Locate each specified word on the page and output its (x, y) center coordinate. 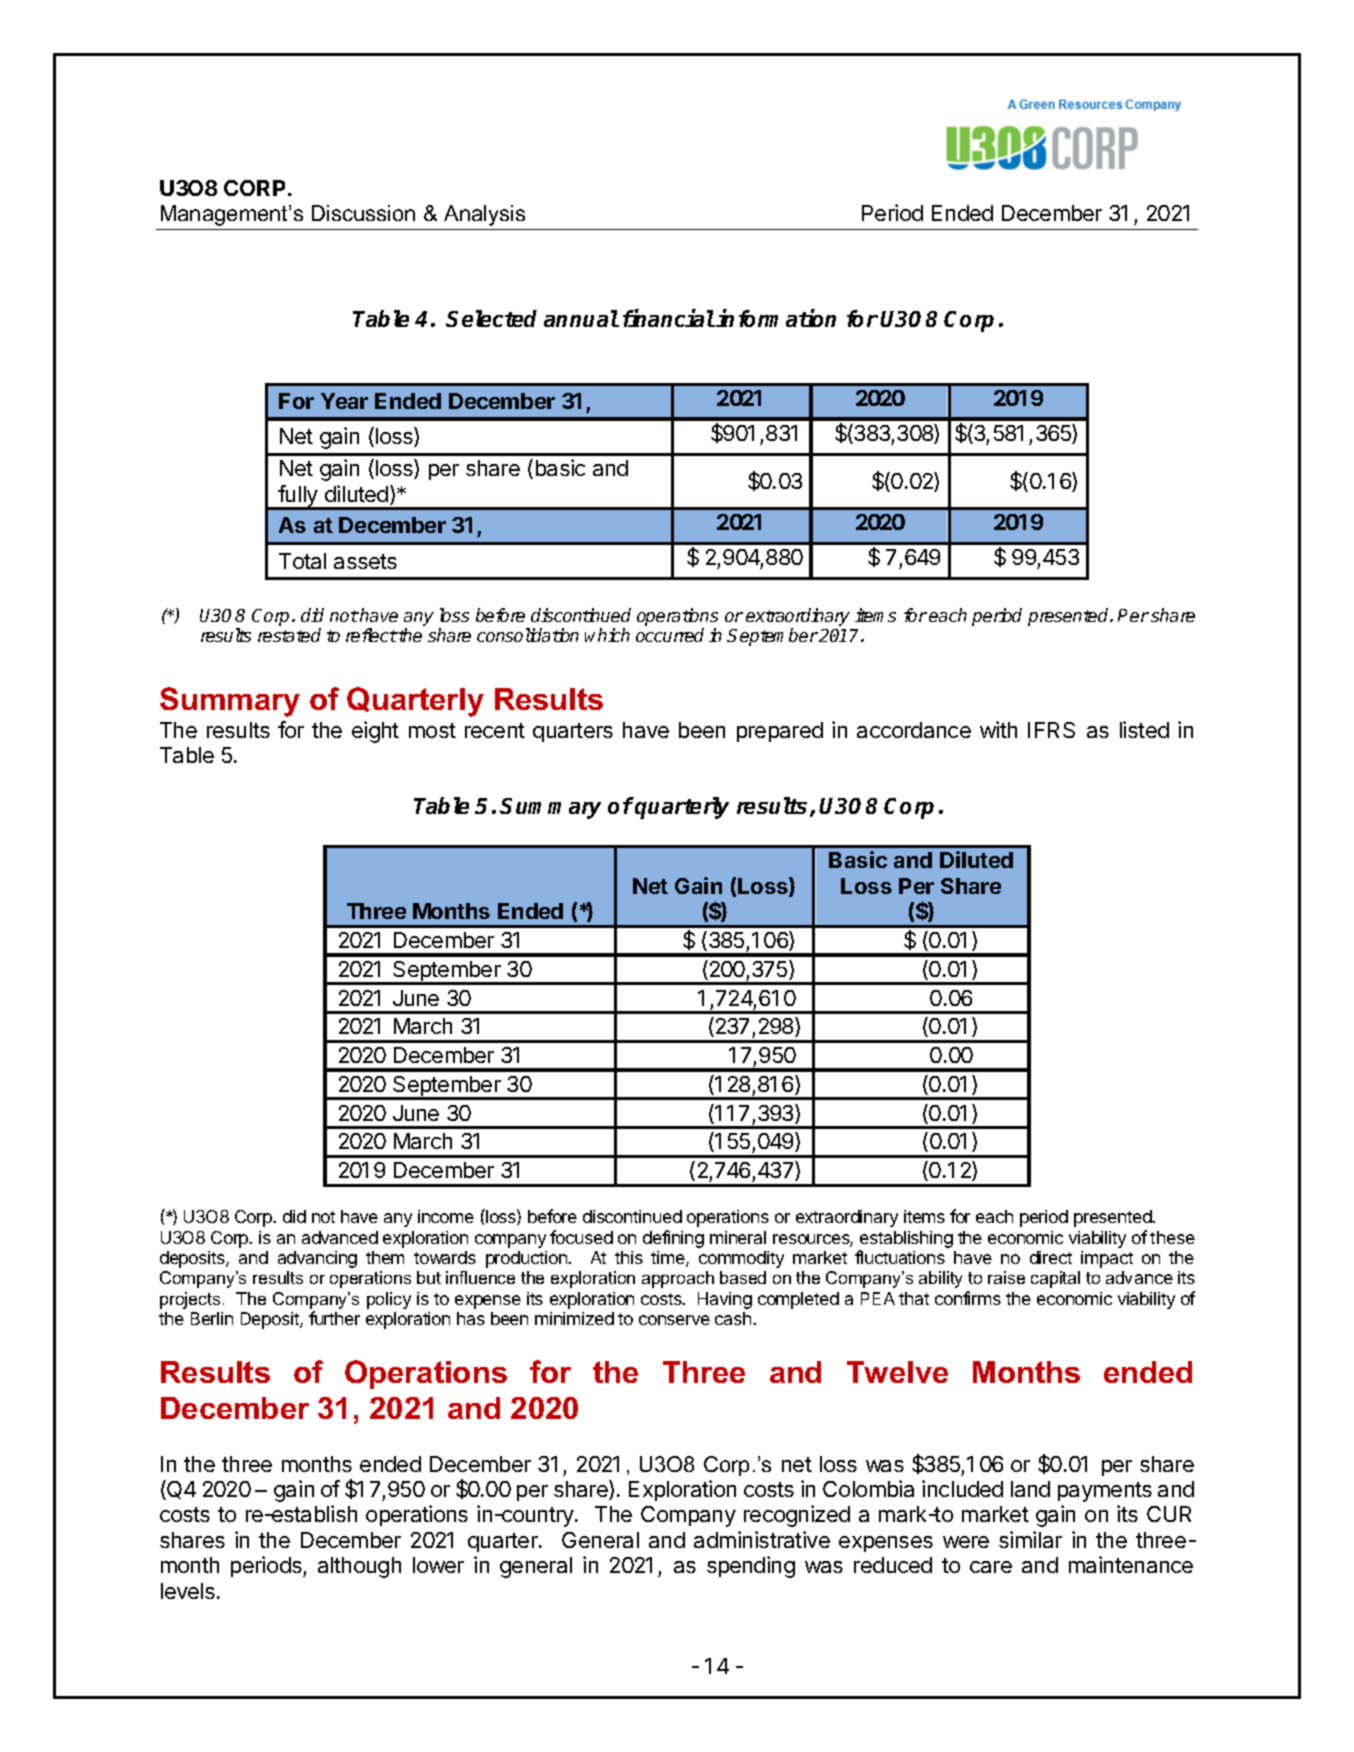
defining (673, 1239)
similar (1030, 1539)
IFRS (1051, 730)
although (359, 1567)
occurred (670, 635)
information (776, 318)
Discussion (363, 213)
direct (1051, 1257)
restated (289, 635)
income (446, 1216)
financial (669, 318)
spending (751, 1567)
